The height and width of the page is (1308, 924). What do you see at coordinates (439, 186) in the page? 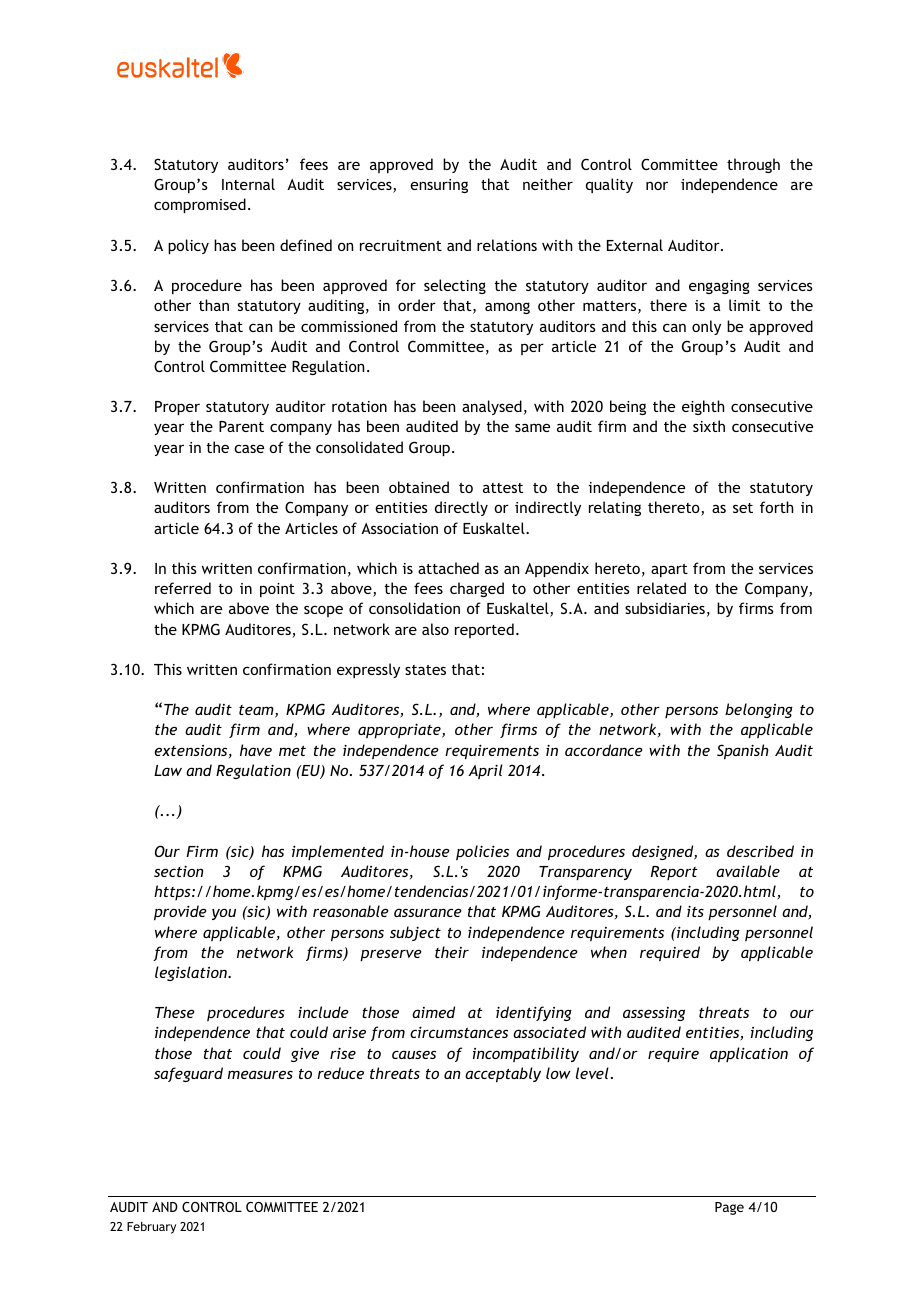
I see `ensuring` at bounding box center [439, 186].
